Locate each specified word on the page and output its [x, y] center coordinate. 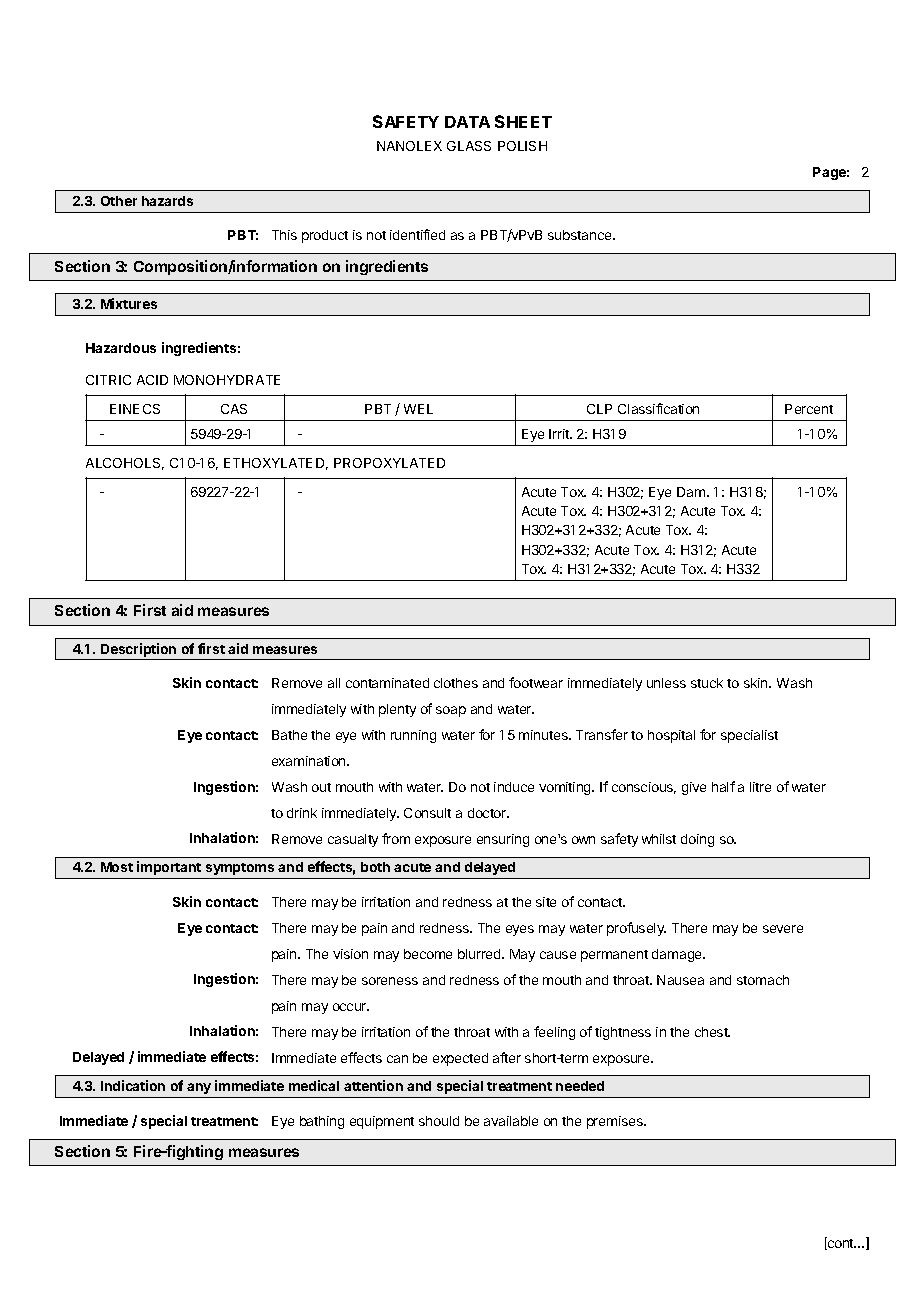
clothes [456, 683]
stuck [707, 683]
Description [138, 650]
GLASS [469, 146]
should [439, 1121]
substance [581, 235]
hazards [167, 201]
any [199, 1088]
